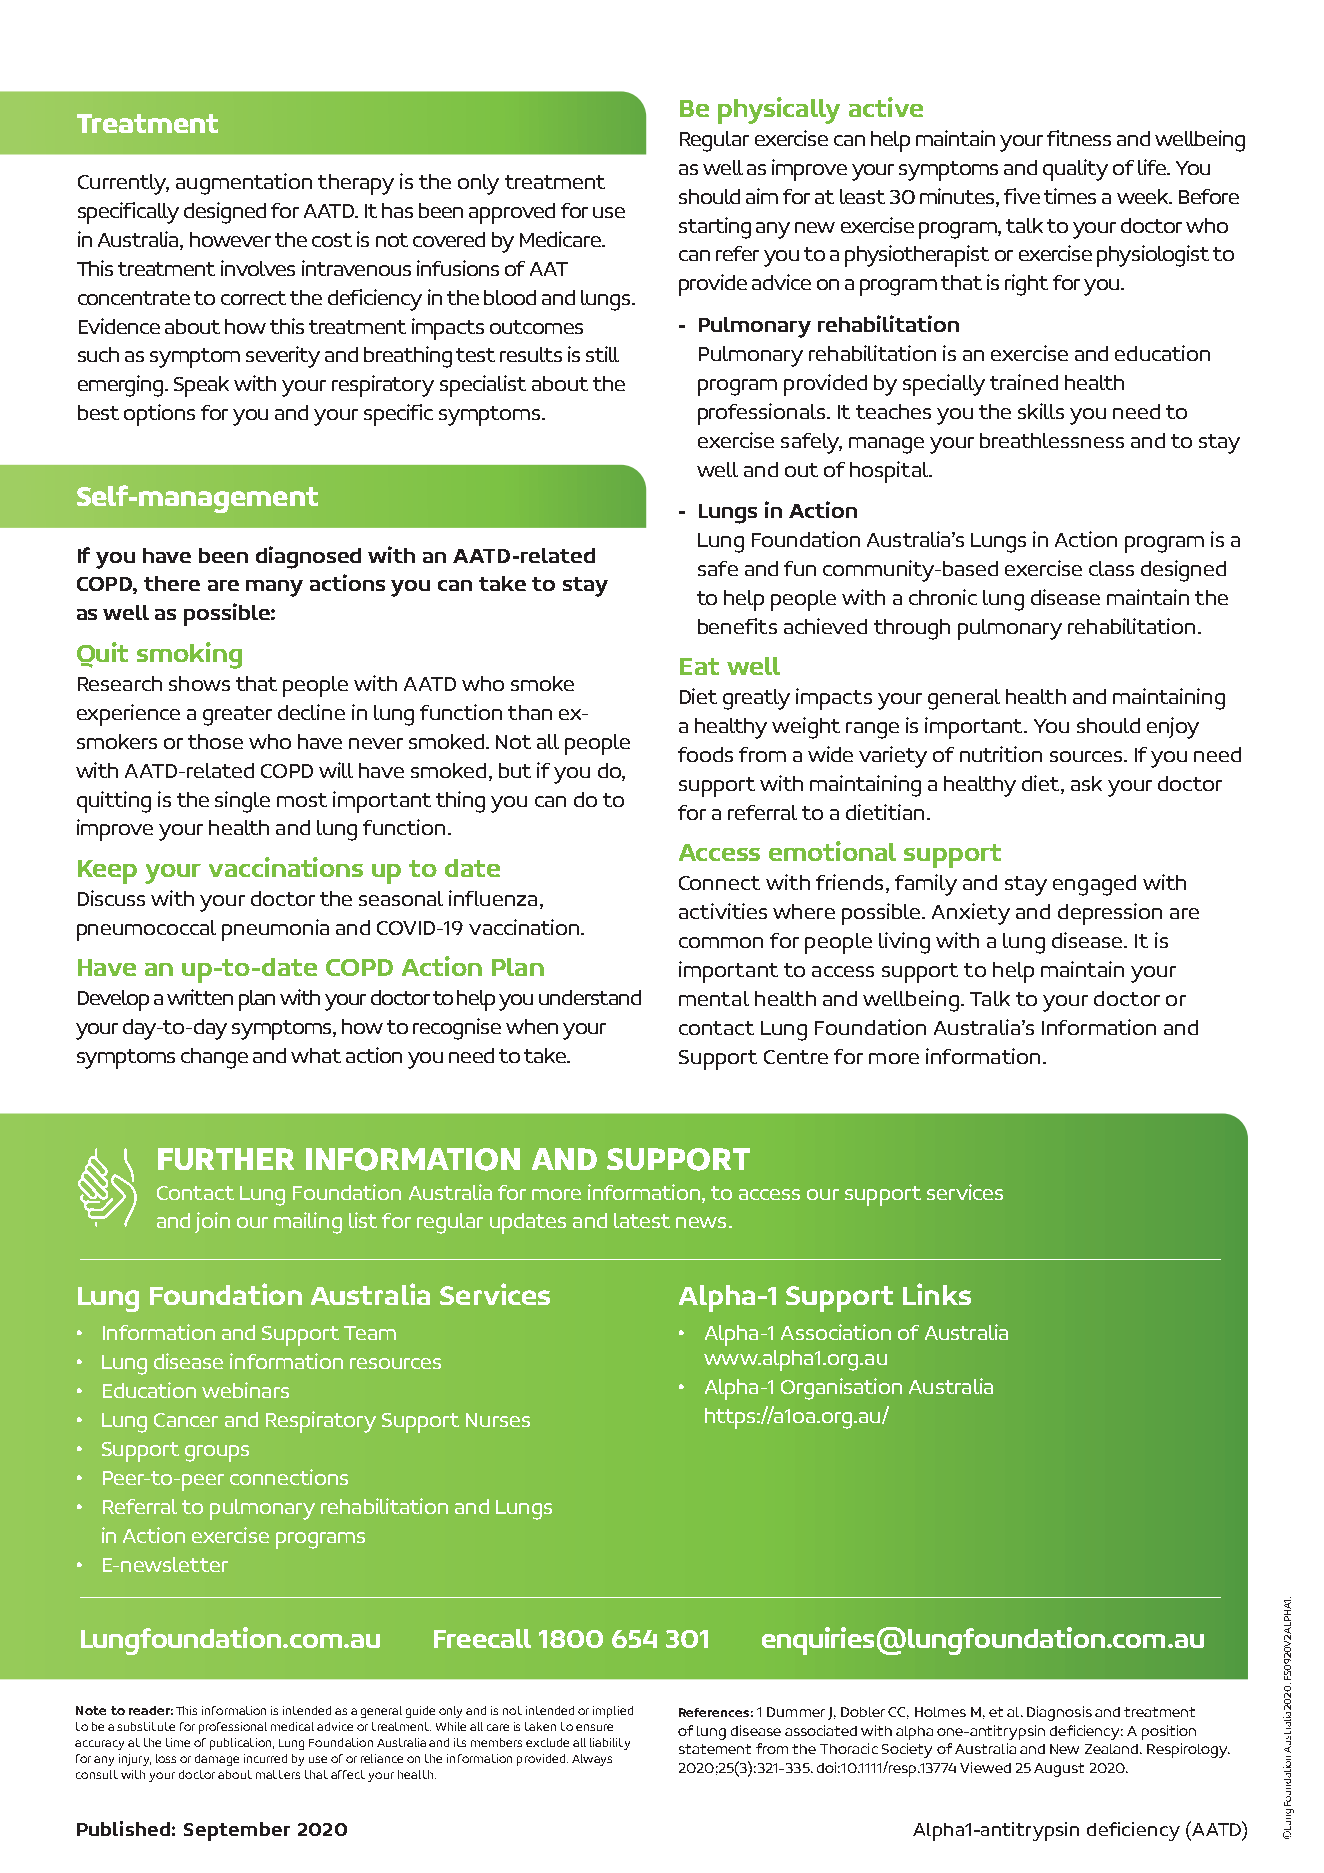 The image size is (1324, 1873). What do you see at coordinates (1110, 914) in the document?
I see `depression` at bounding box center [1110, 914].
